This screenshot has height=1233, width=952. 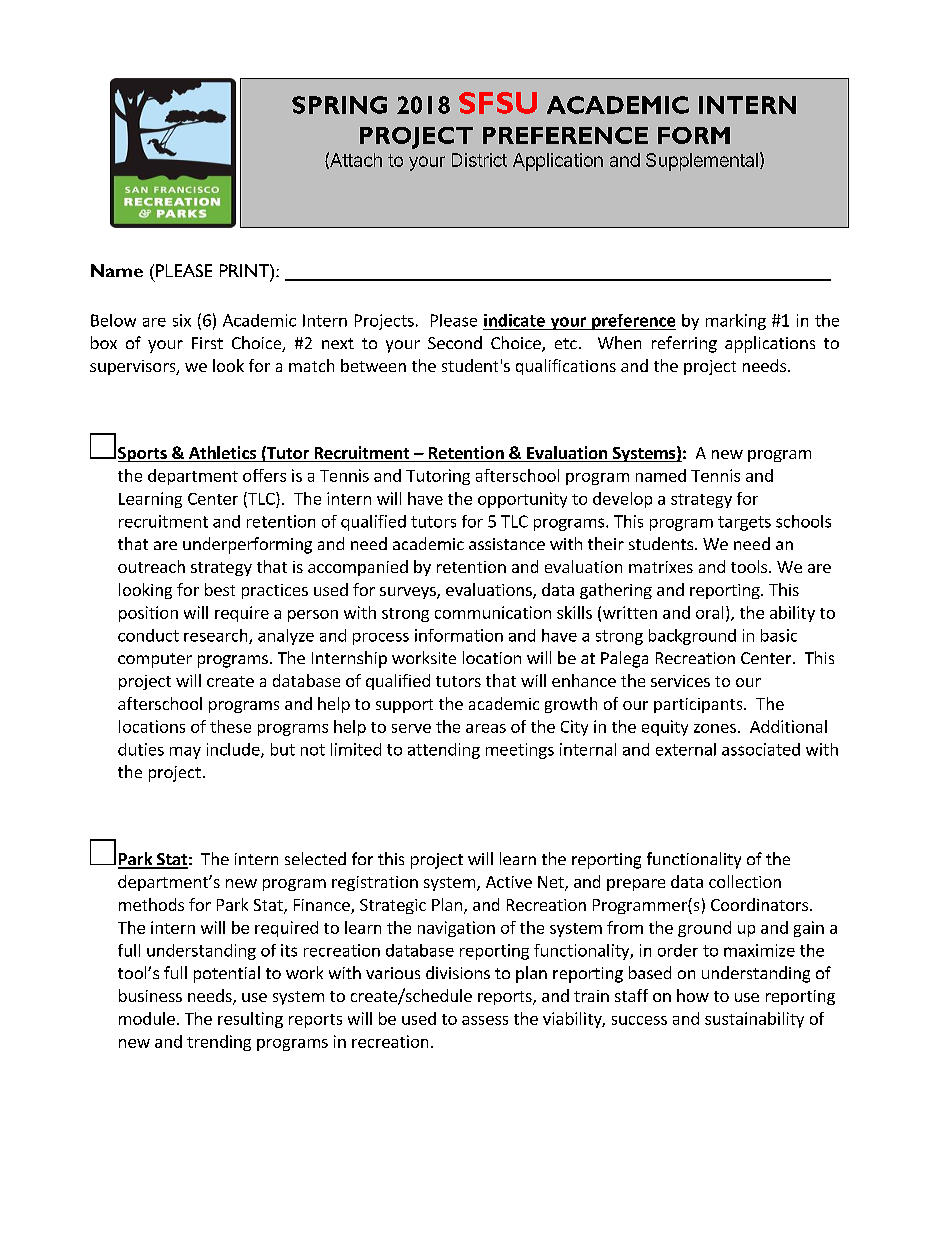 I want to click on six, so click(x=182, y=320).
